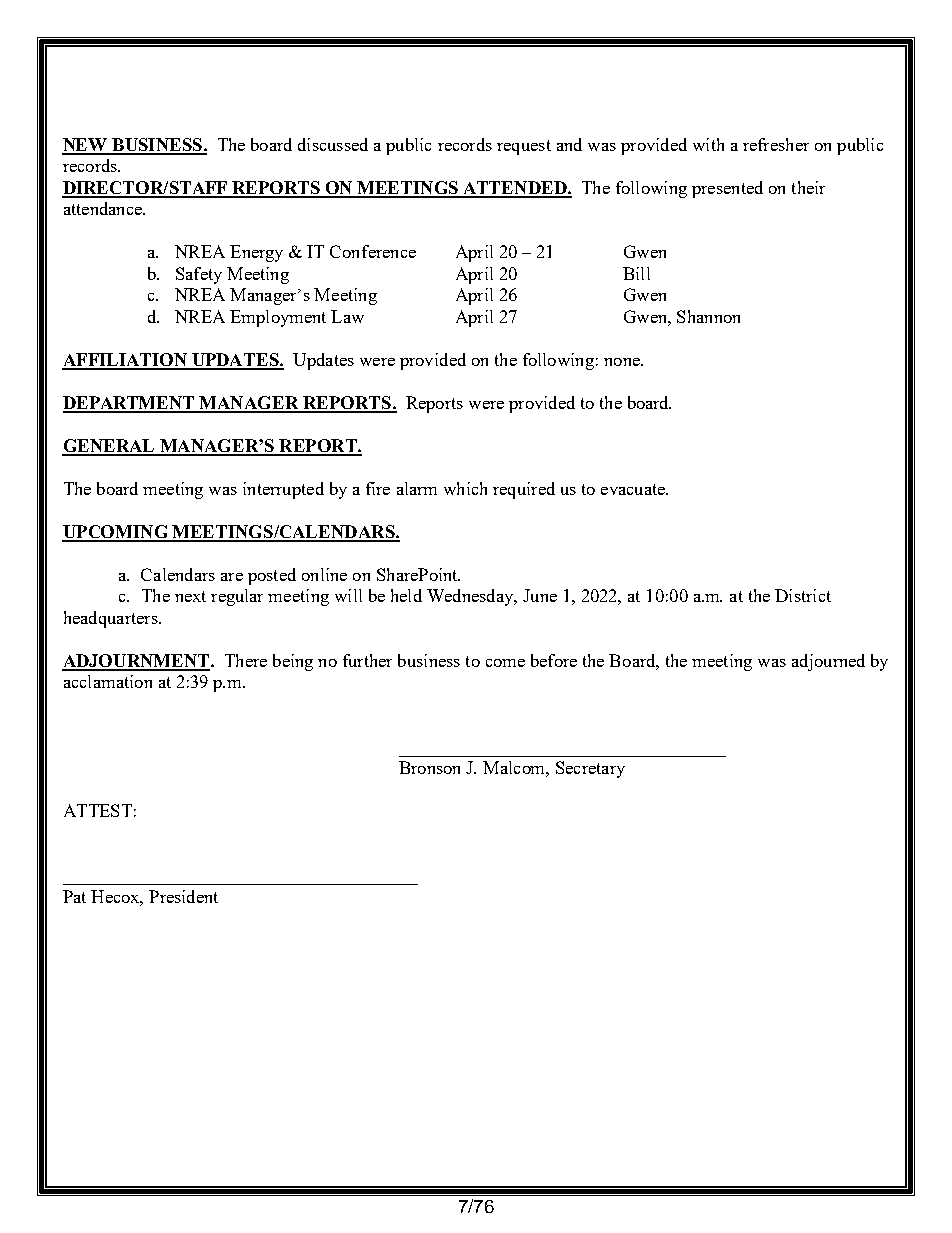 This page has width=952, height=1233. What do you see at coordinates (634, 489) in the page?
I see `evacuate` at bounding box center [634, 489].
